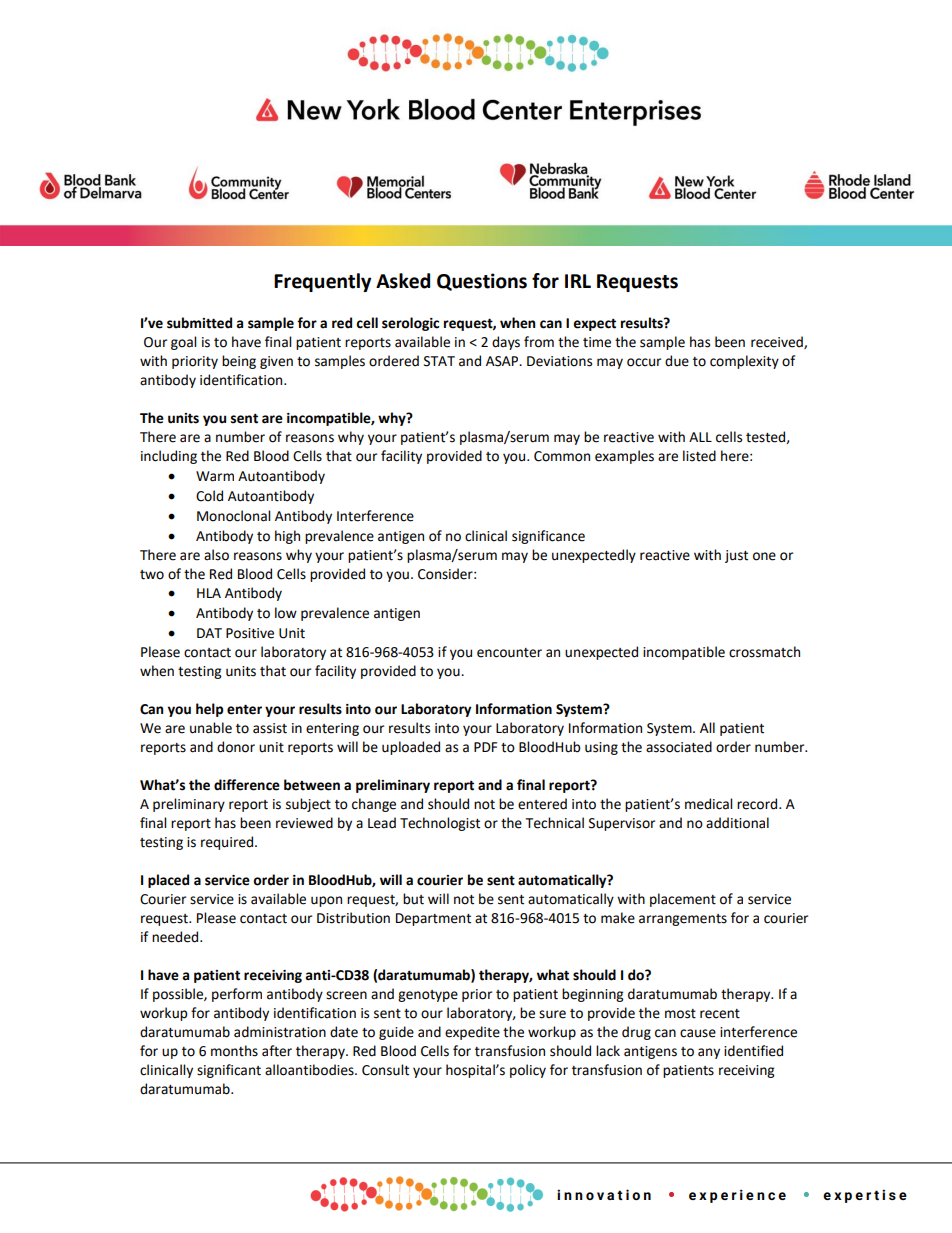 This screenshot has height=1233, width=952. What do you see at coordinates (472, 1033) in the screenshot?
I see `expedite` at bounding box center [472, 1033].
